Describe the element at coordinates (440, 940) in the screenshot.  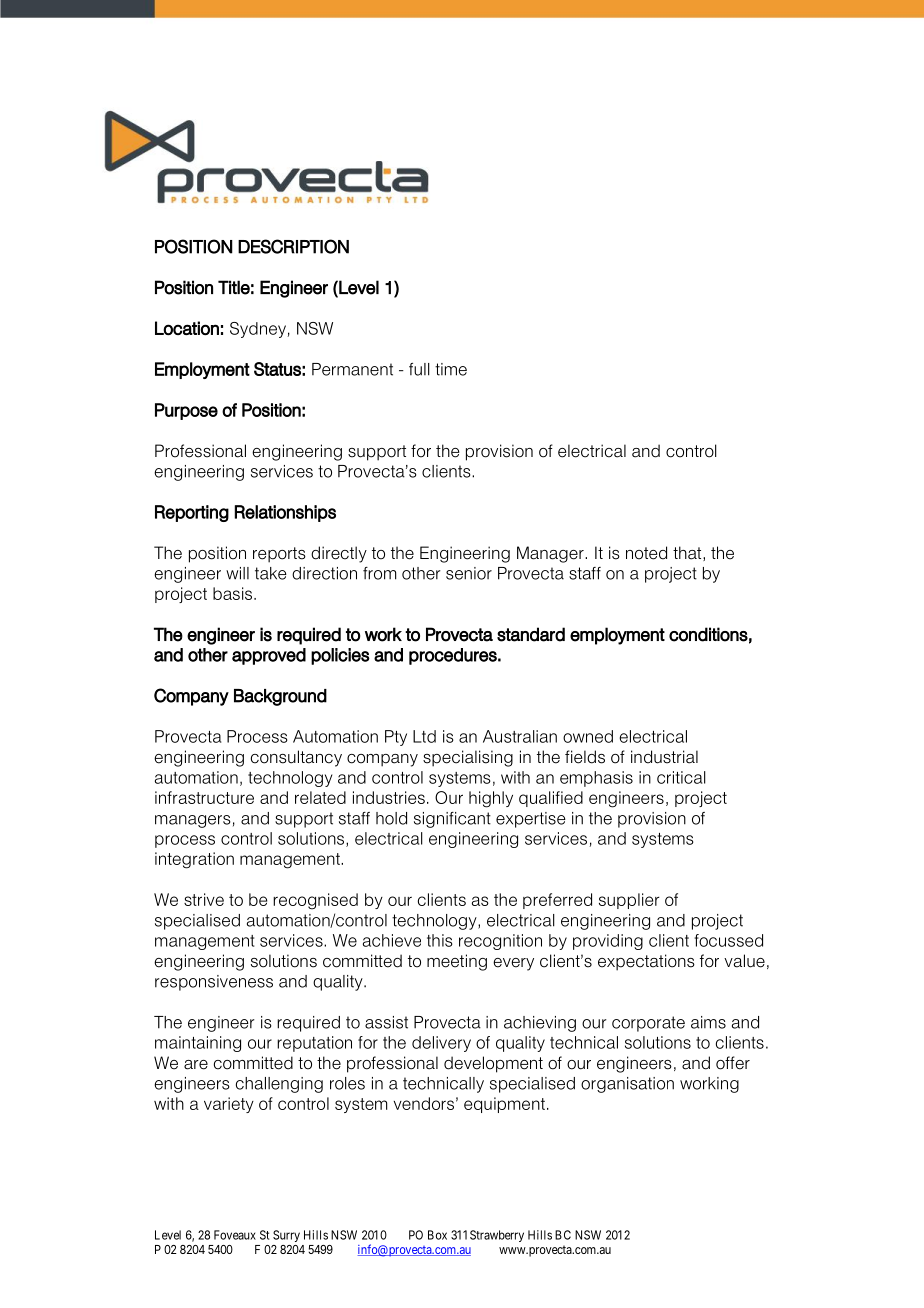
I see `this` at that location.
